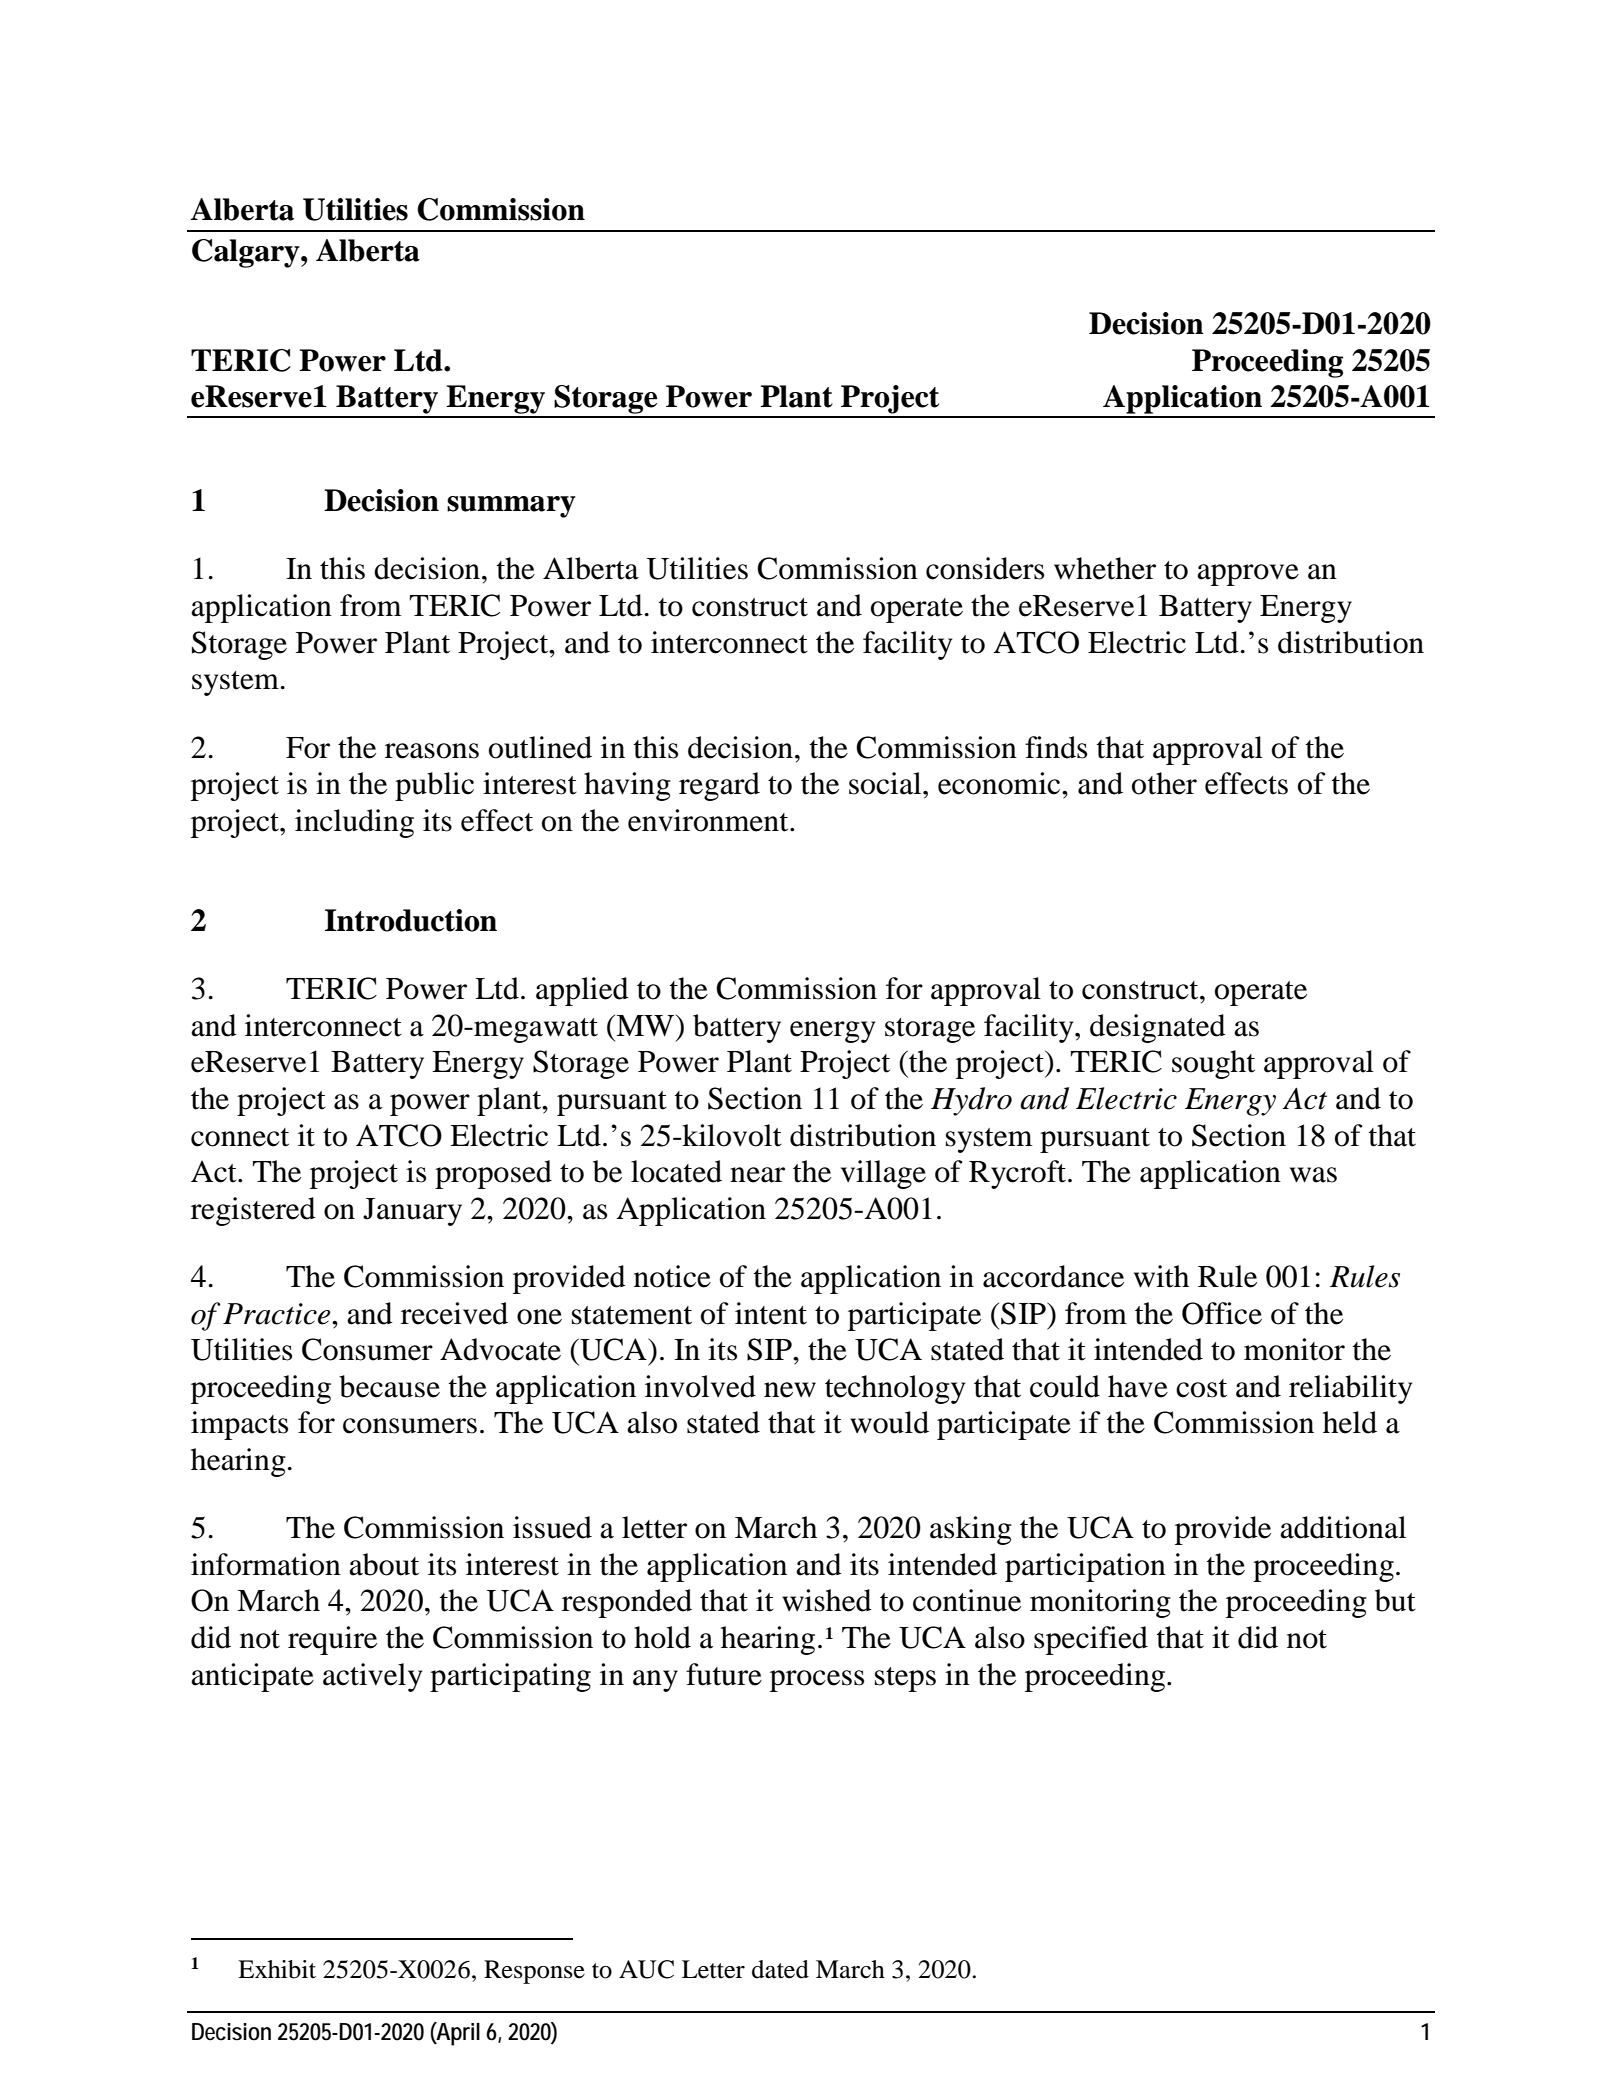 This document has width=1622, height=2099. I want to click on January, so click(412, 1212).
